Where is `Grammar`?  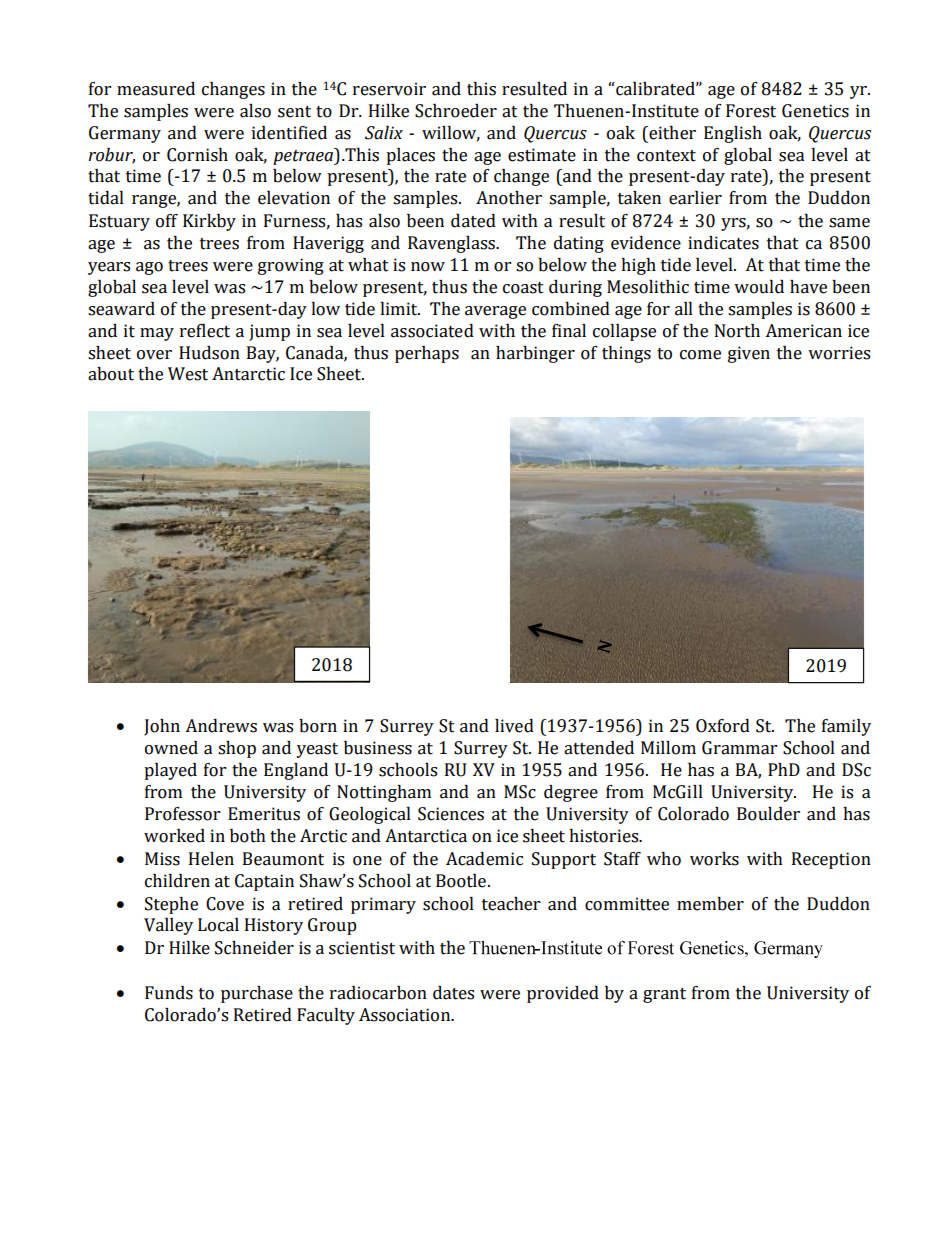 Grammar is located at coordinates (739, 748).
